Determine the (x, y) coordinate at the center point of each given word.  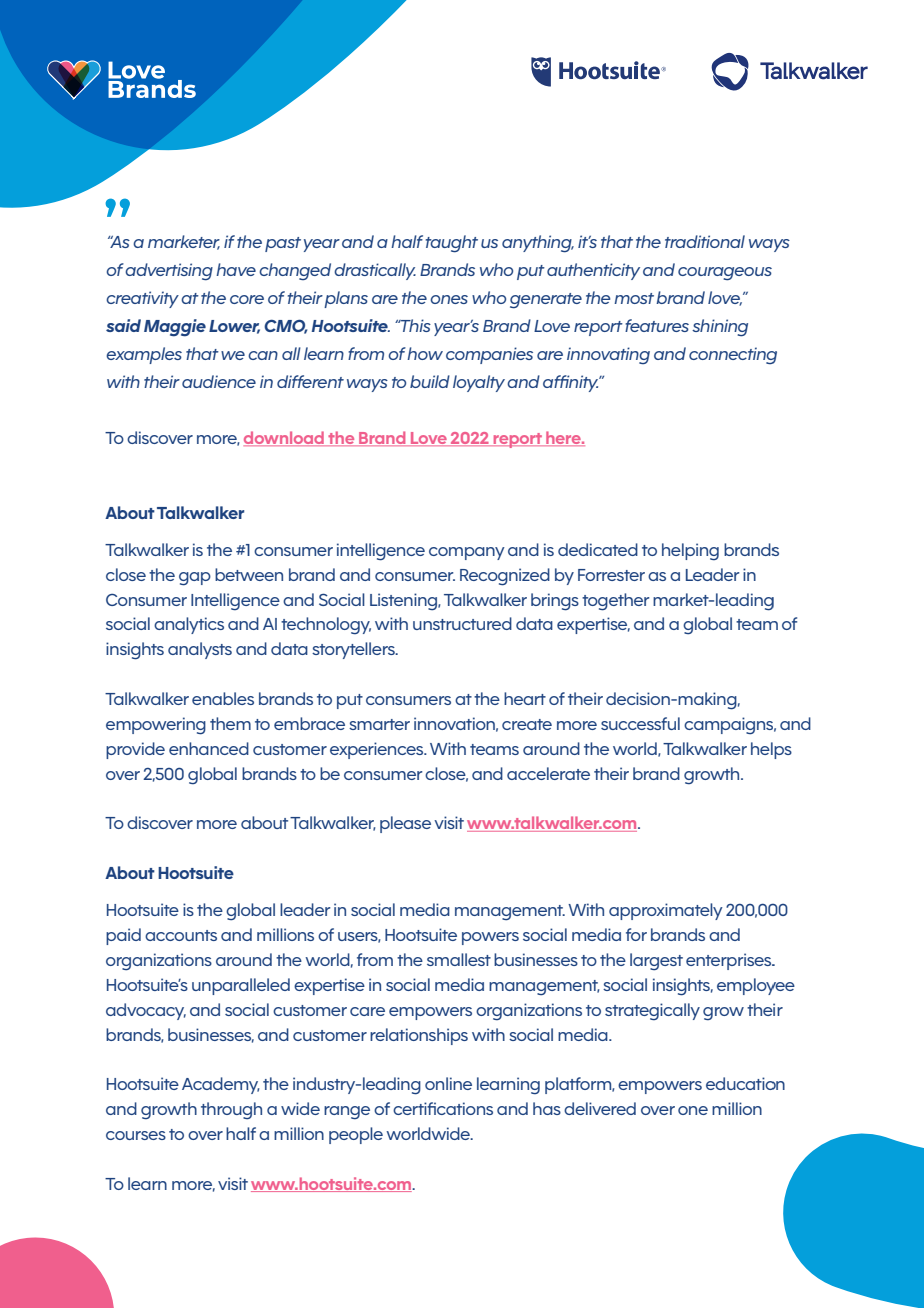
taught (452, 244)
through (231, 1111)
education (745, 1083)
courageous (725, 274)
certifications (443, 1108)
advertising (169, 272)
